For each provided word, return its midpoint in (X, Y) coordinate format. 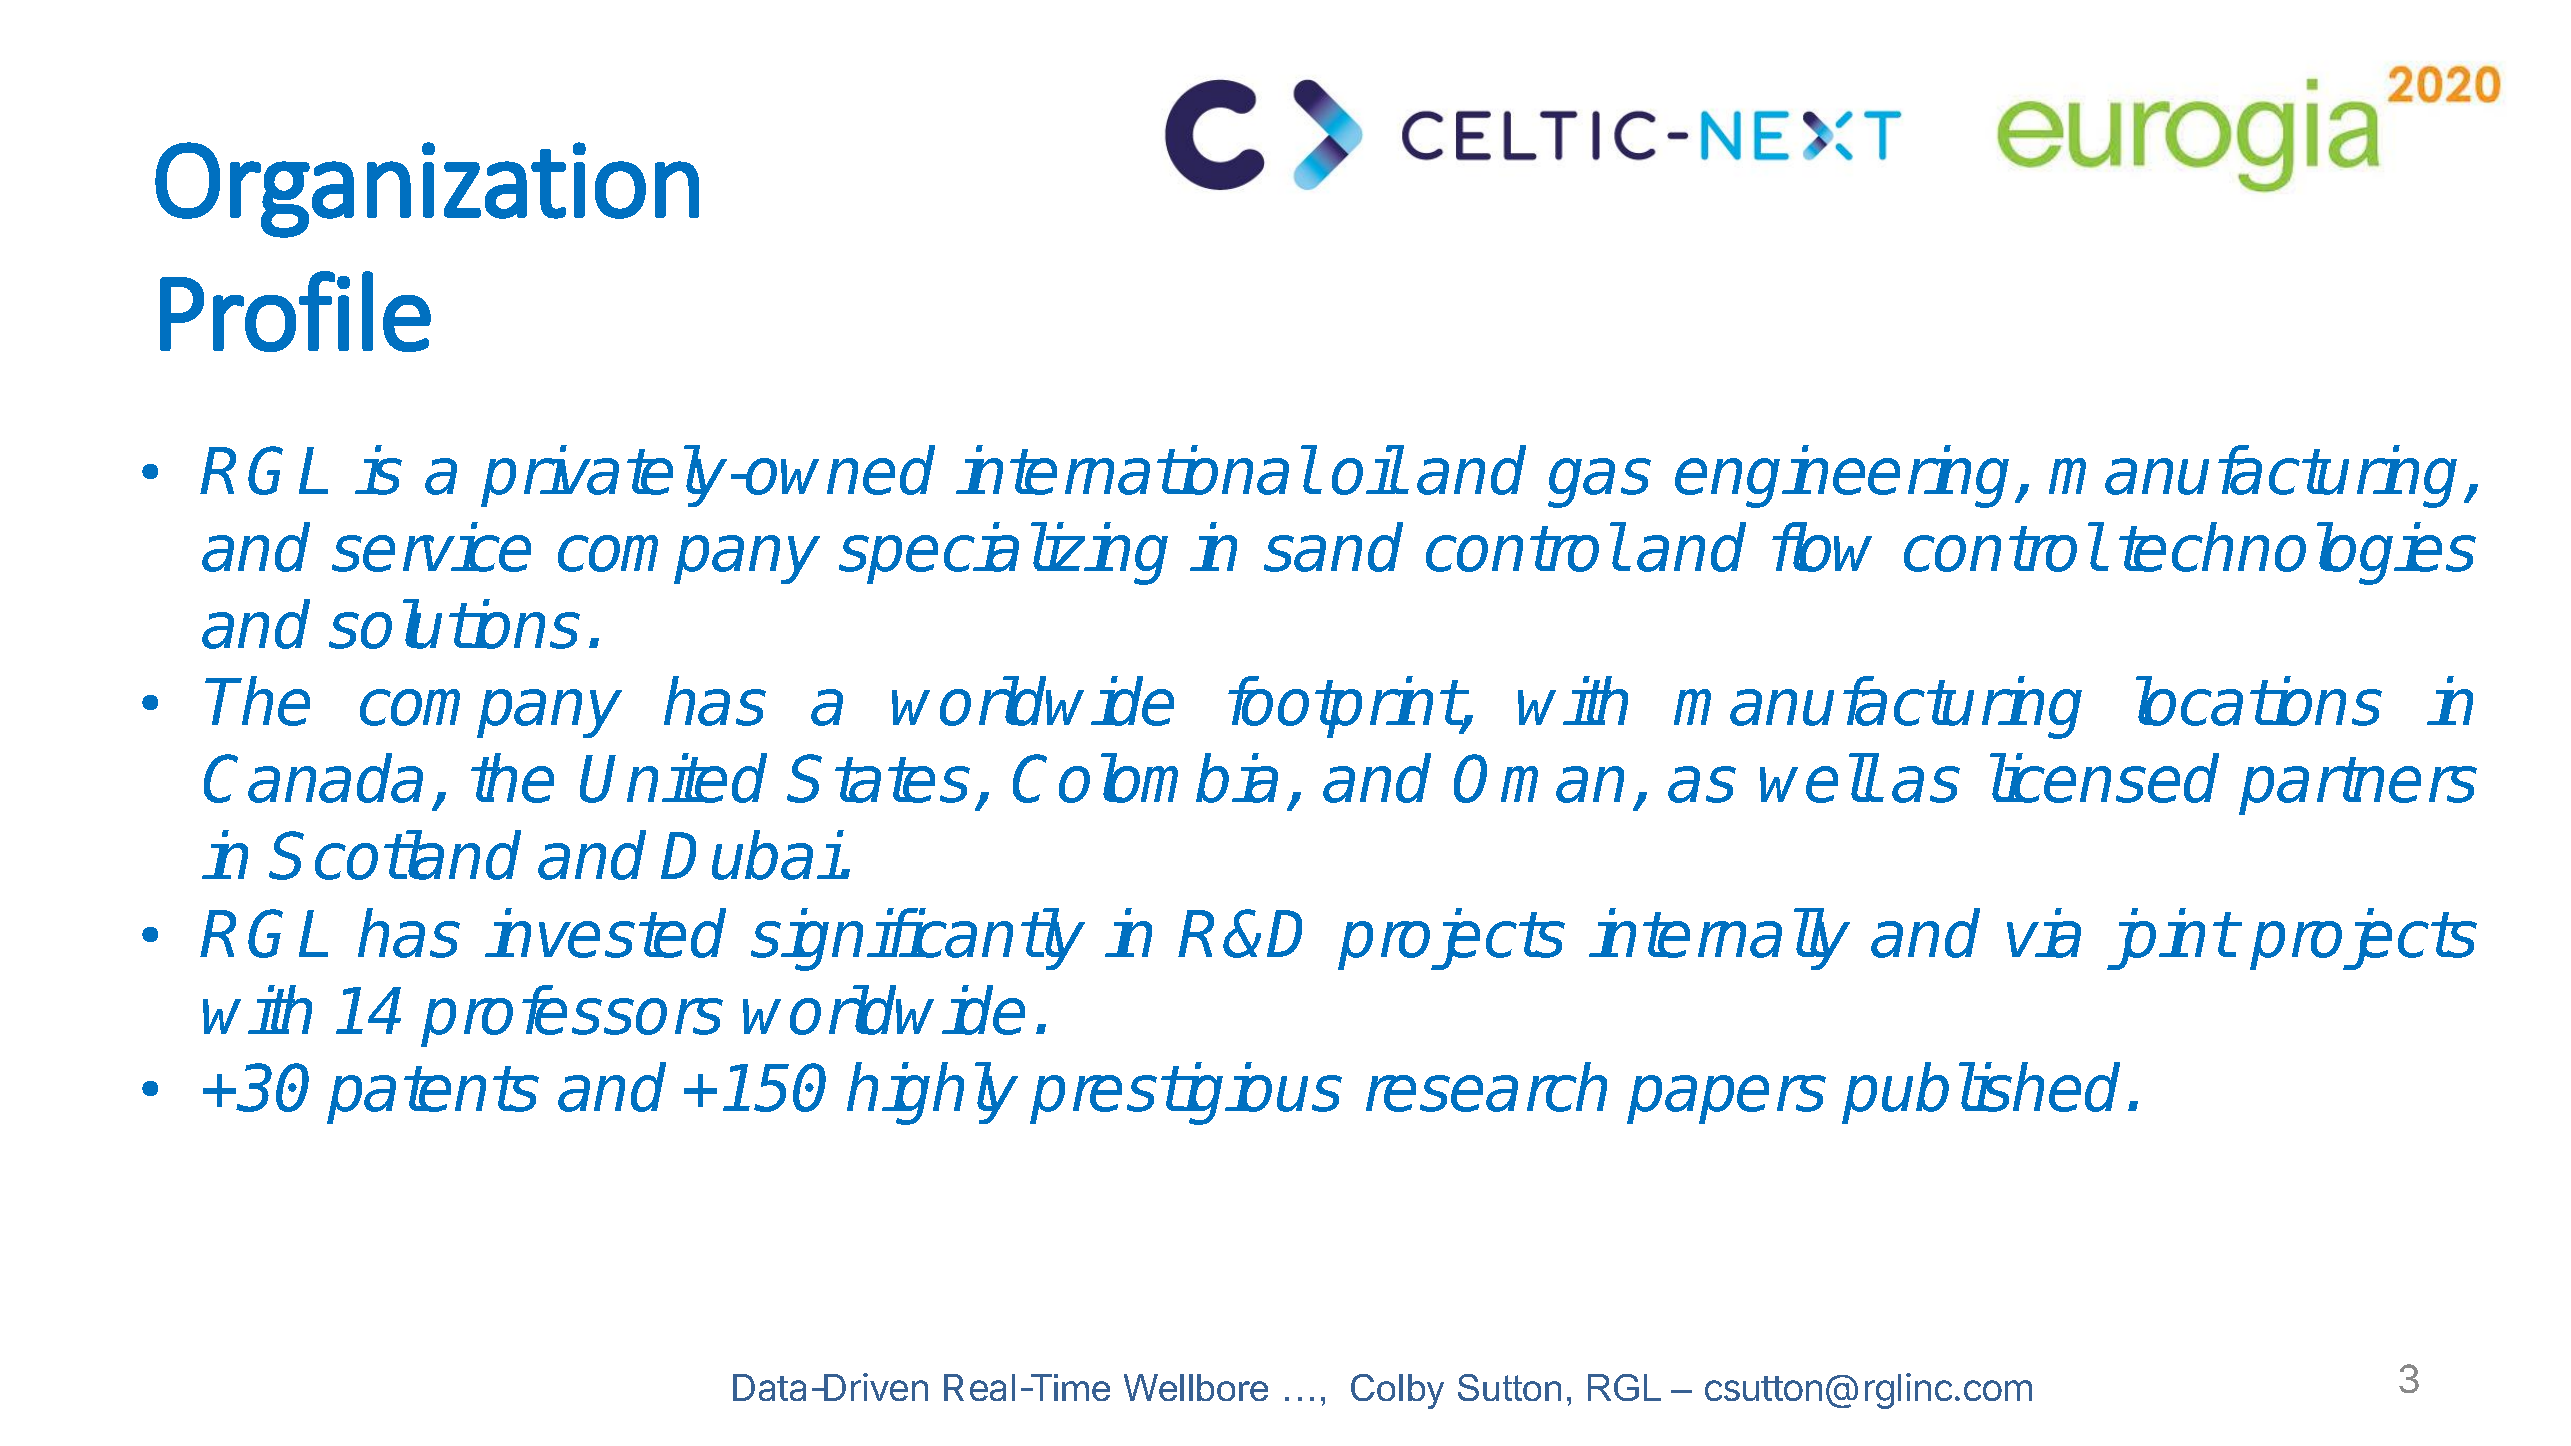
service (431, 547)
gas (1599, 483)
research (1486, 1087)
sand (1333, 547)
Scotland (396, 855)
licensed (2104, 778)
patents (433, 1095)
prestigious (1186, 1094)
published (1981, 1093)
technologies (2297, 554)
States (880, 778)
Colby (1397, 1391)
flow (1822, 547)
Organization (427, 190)
